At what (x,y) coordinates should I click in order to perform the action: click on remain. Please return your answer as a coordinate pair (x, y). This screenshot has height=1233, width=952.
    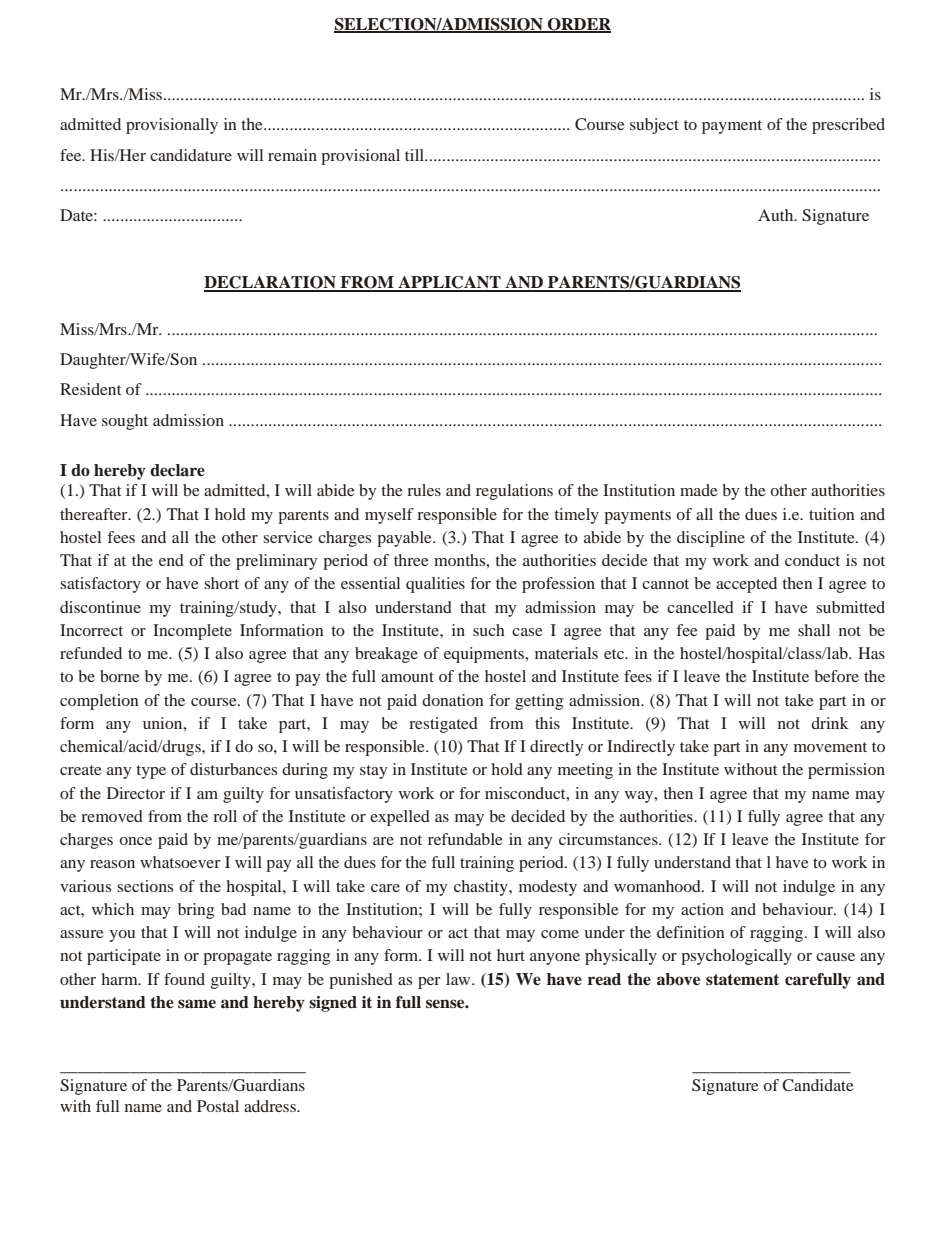
    Looking at the image, I should click on (292, 155).
